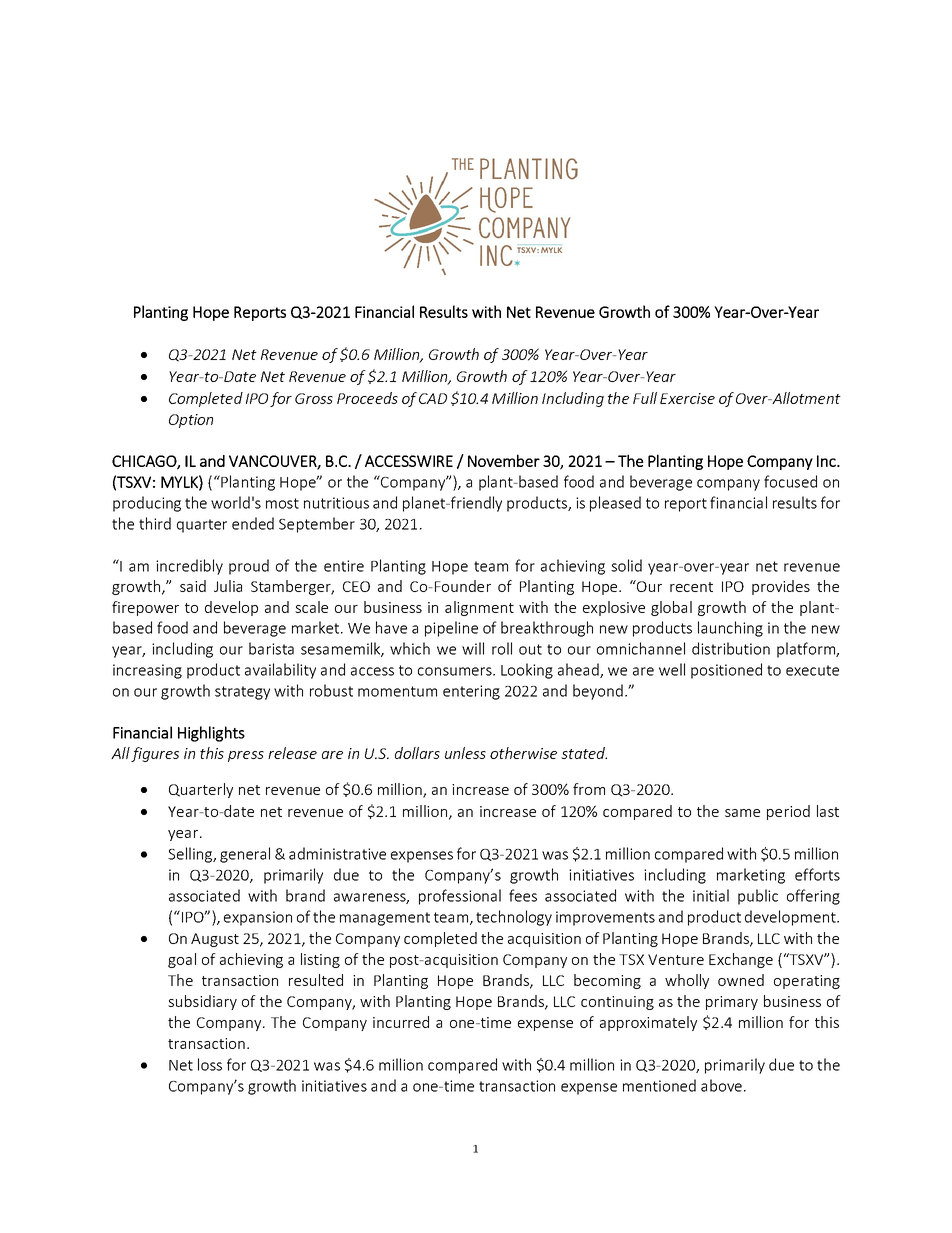 This image has height=1233, width=952. Describe the element at coordinates (210, 1064) in the image. I see `loss` at that location.
